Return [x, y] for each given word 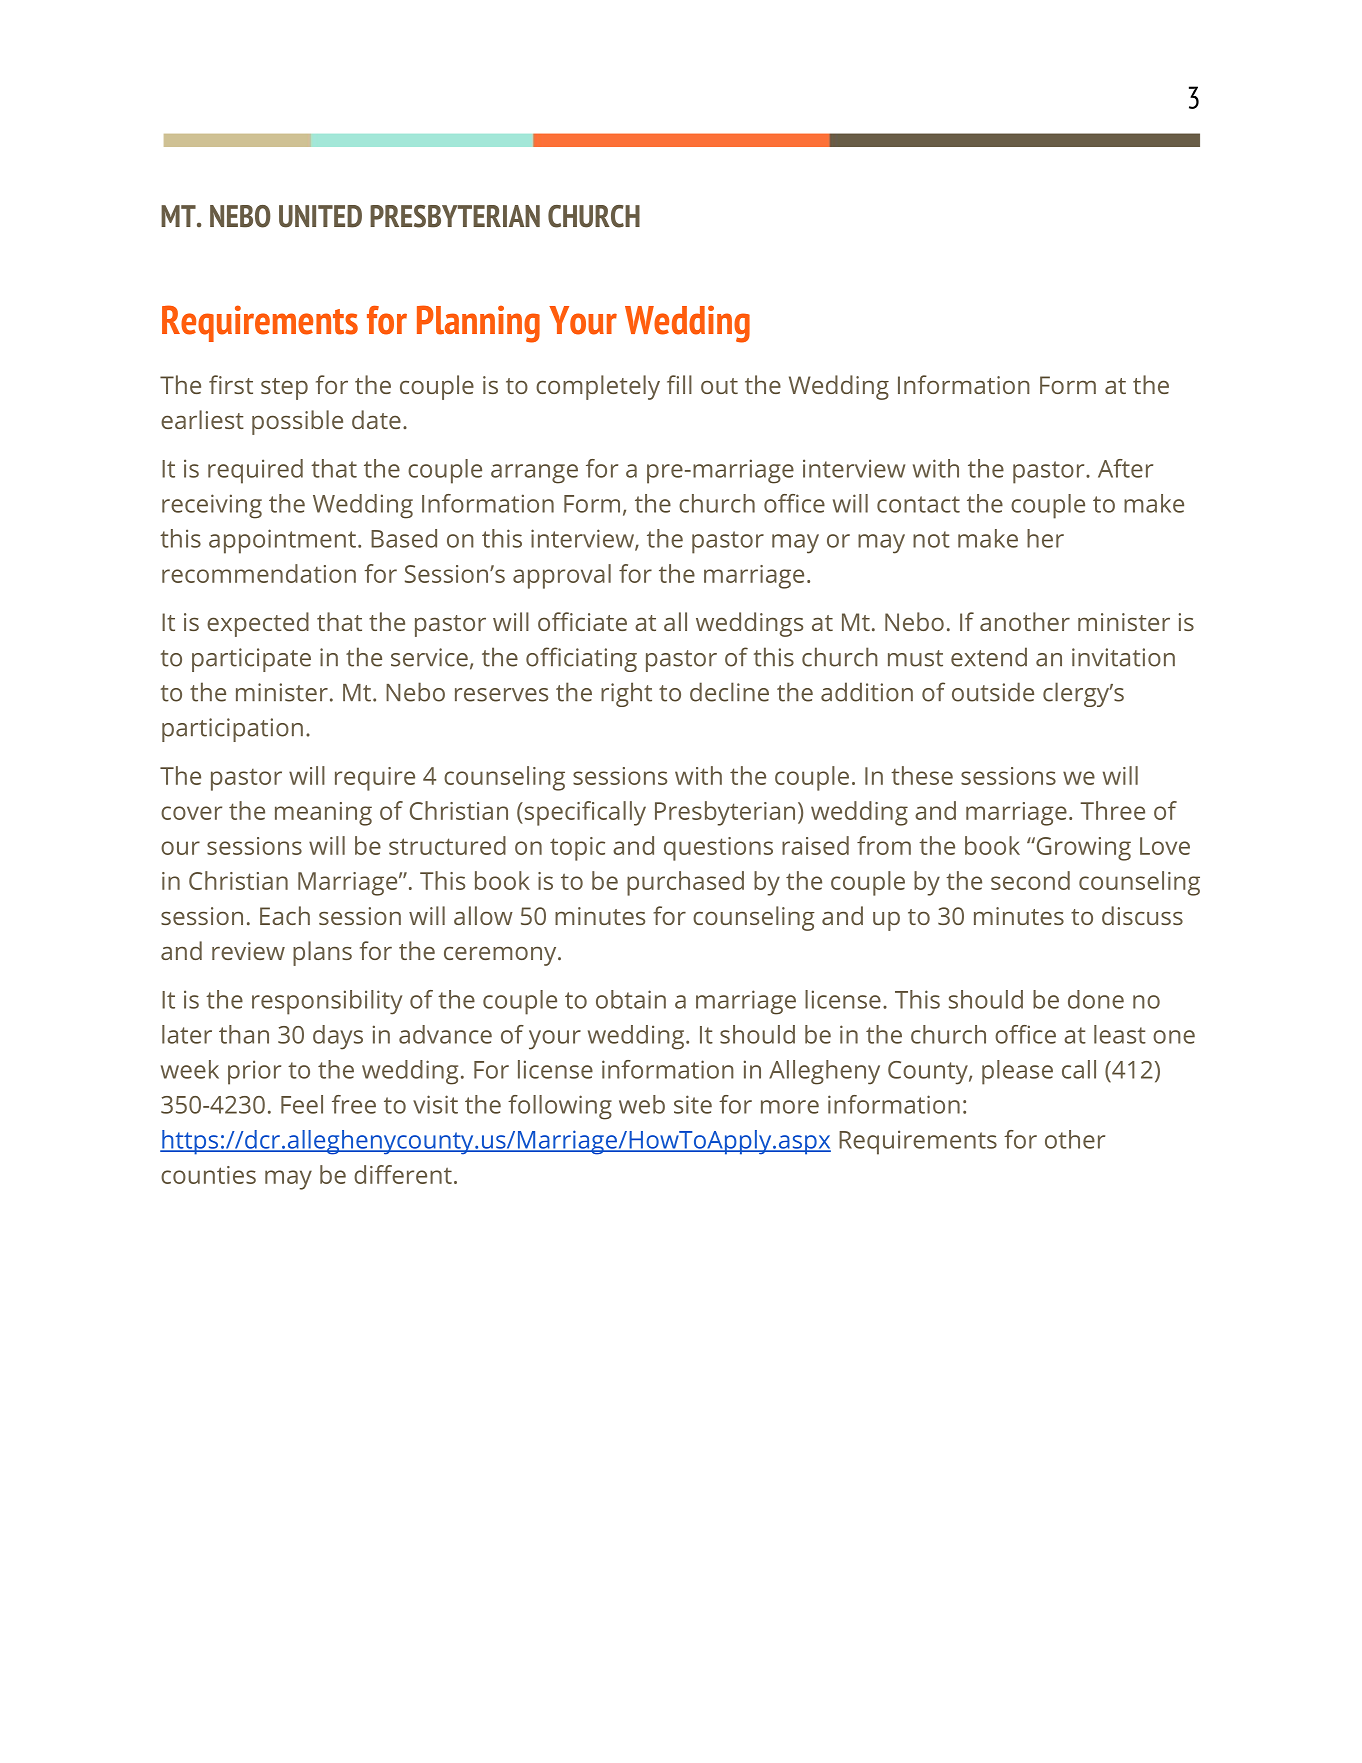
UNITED [320, 216]
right [626, 694]
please [1017, 1072]
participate [251, 660]
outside [993, 692]
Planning [478, 324]
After [1125, 468]
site [693, 1104]
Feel [302, 1104]
